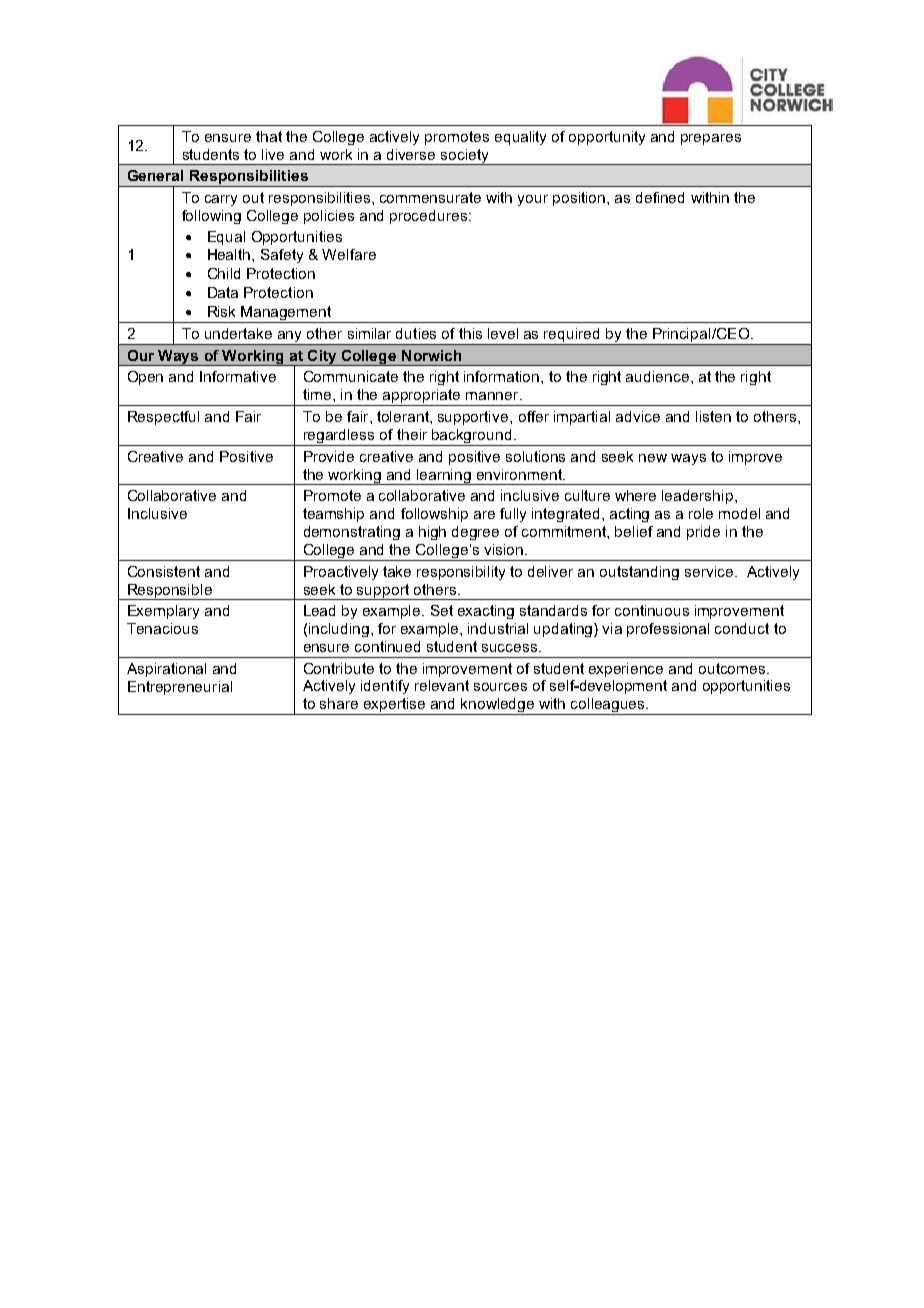  Describe the element at coordinates (180, 688) in the screenshot. I see `Entrepreneurial` at that location.
